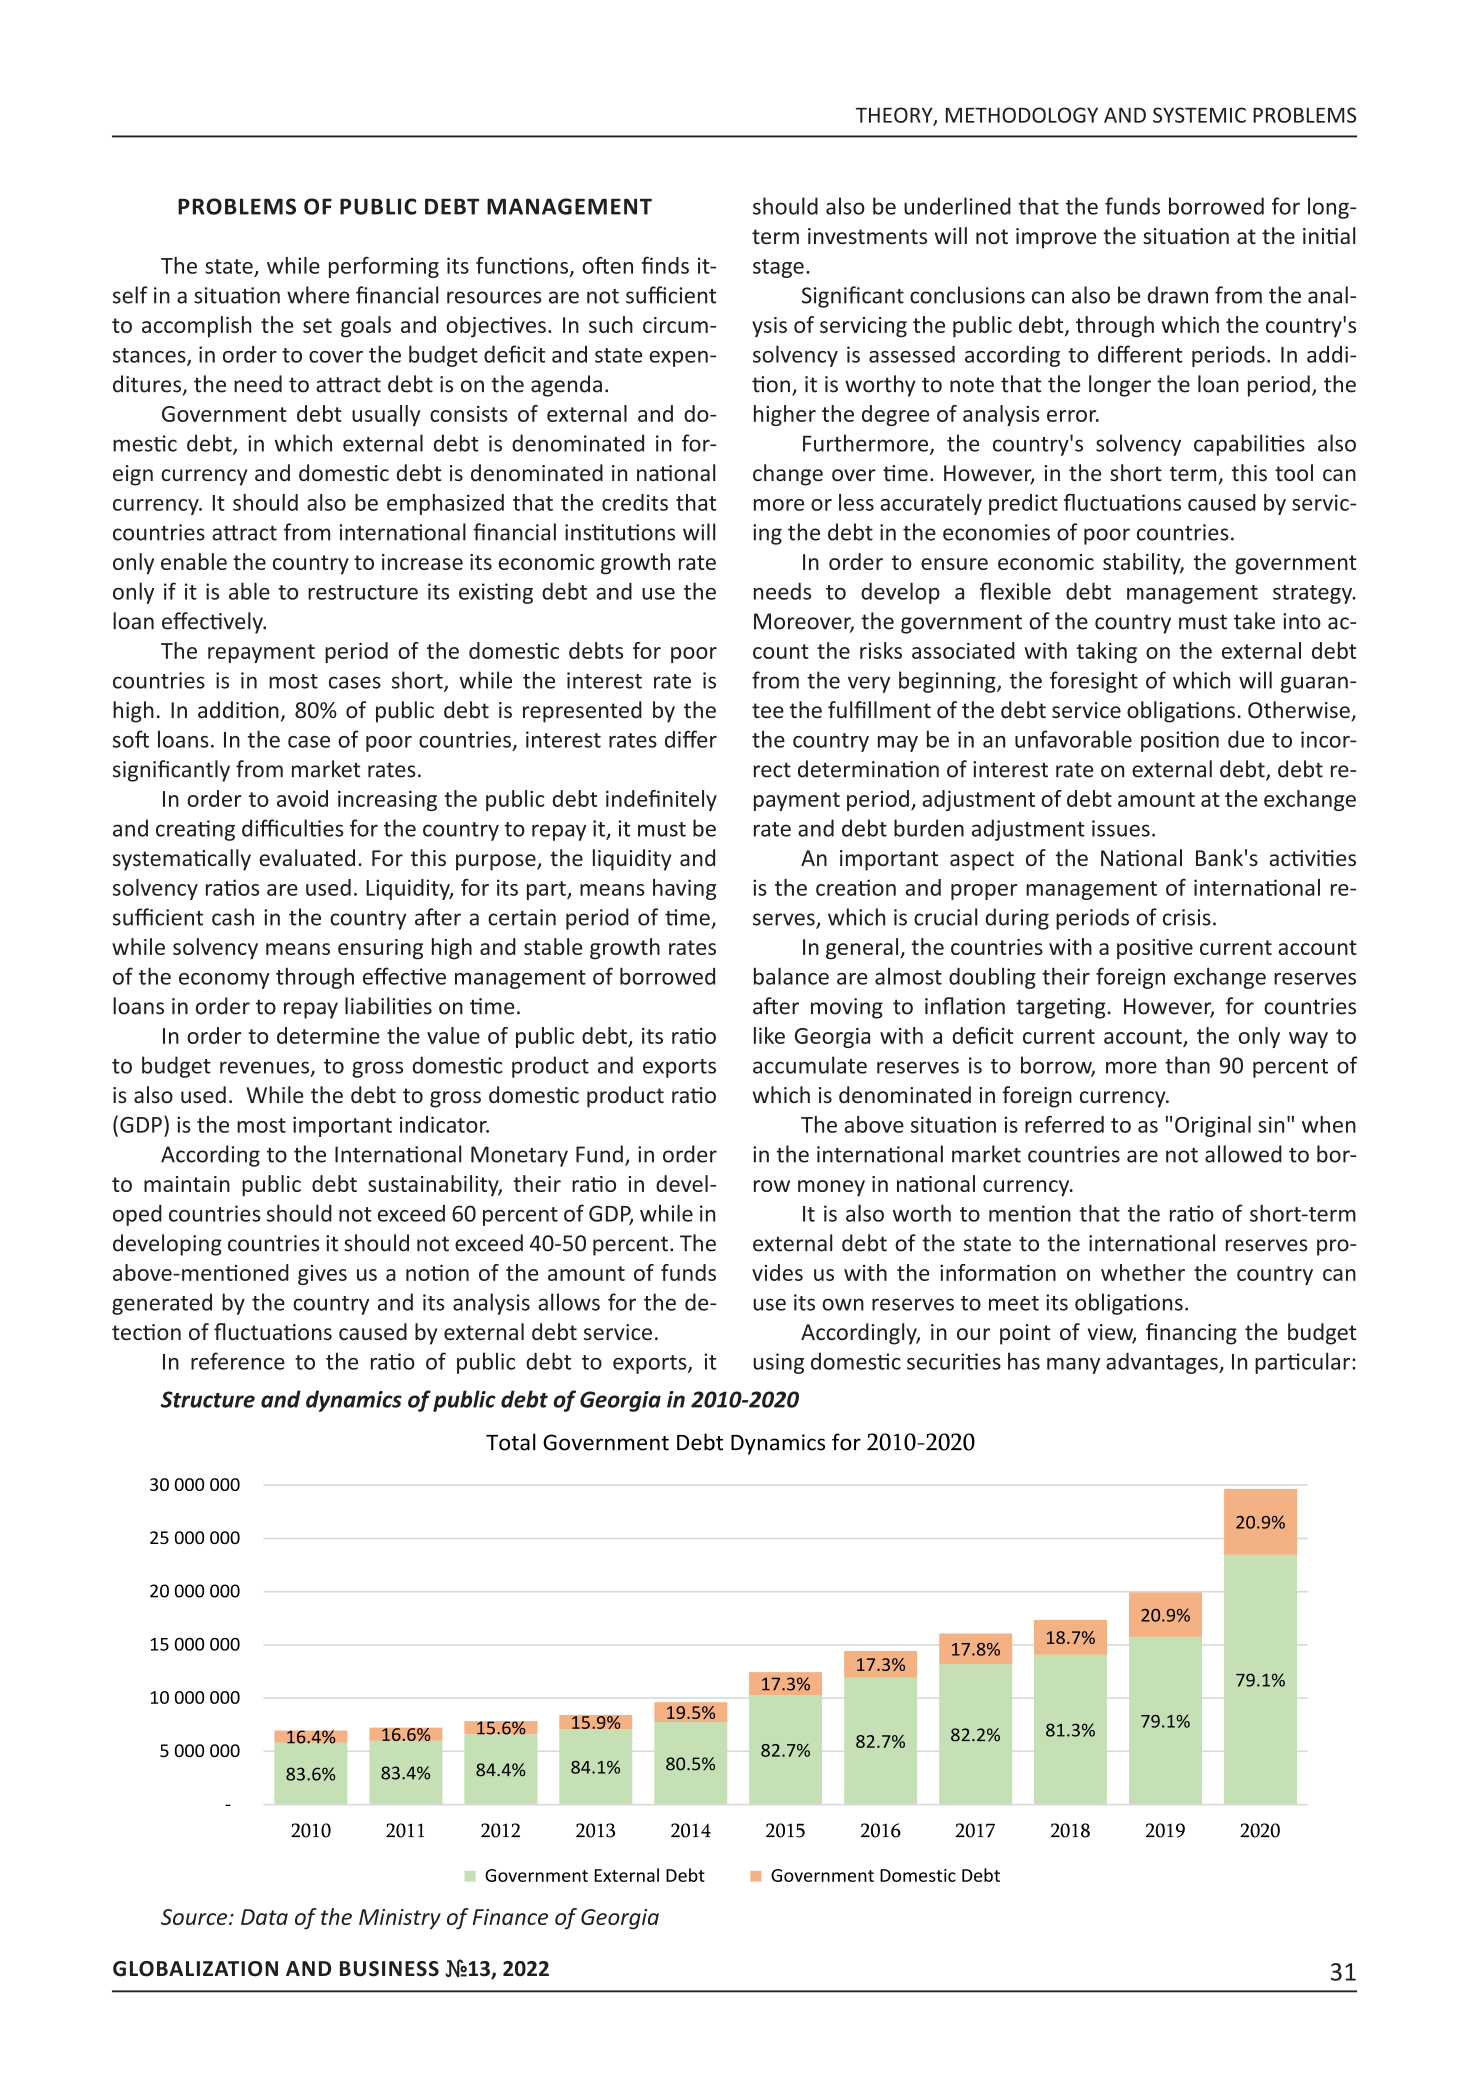 The image size is (1469, 2078). What do you see at coordinates (264, 1067) in the page?
I see `revenues` at bounding box center [264, 1067].
